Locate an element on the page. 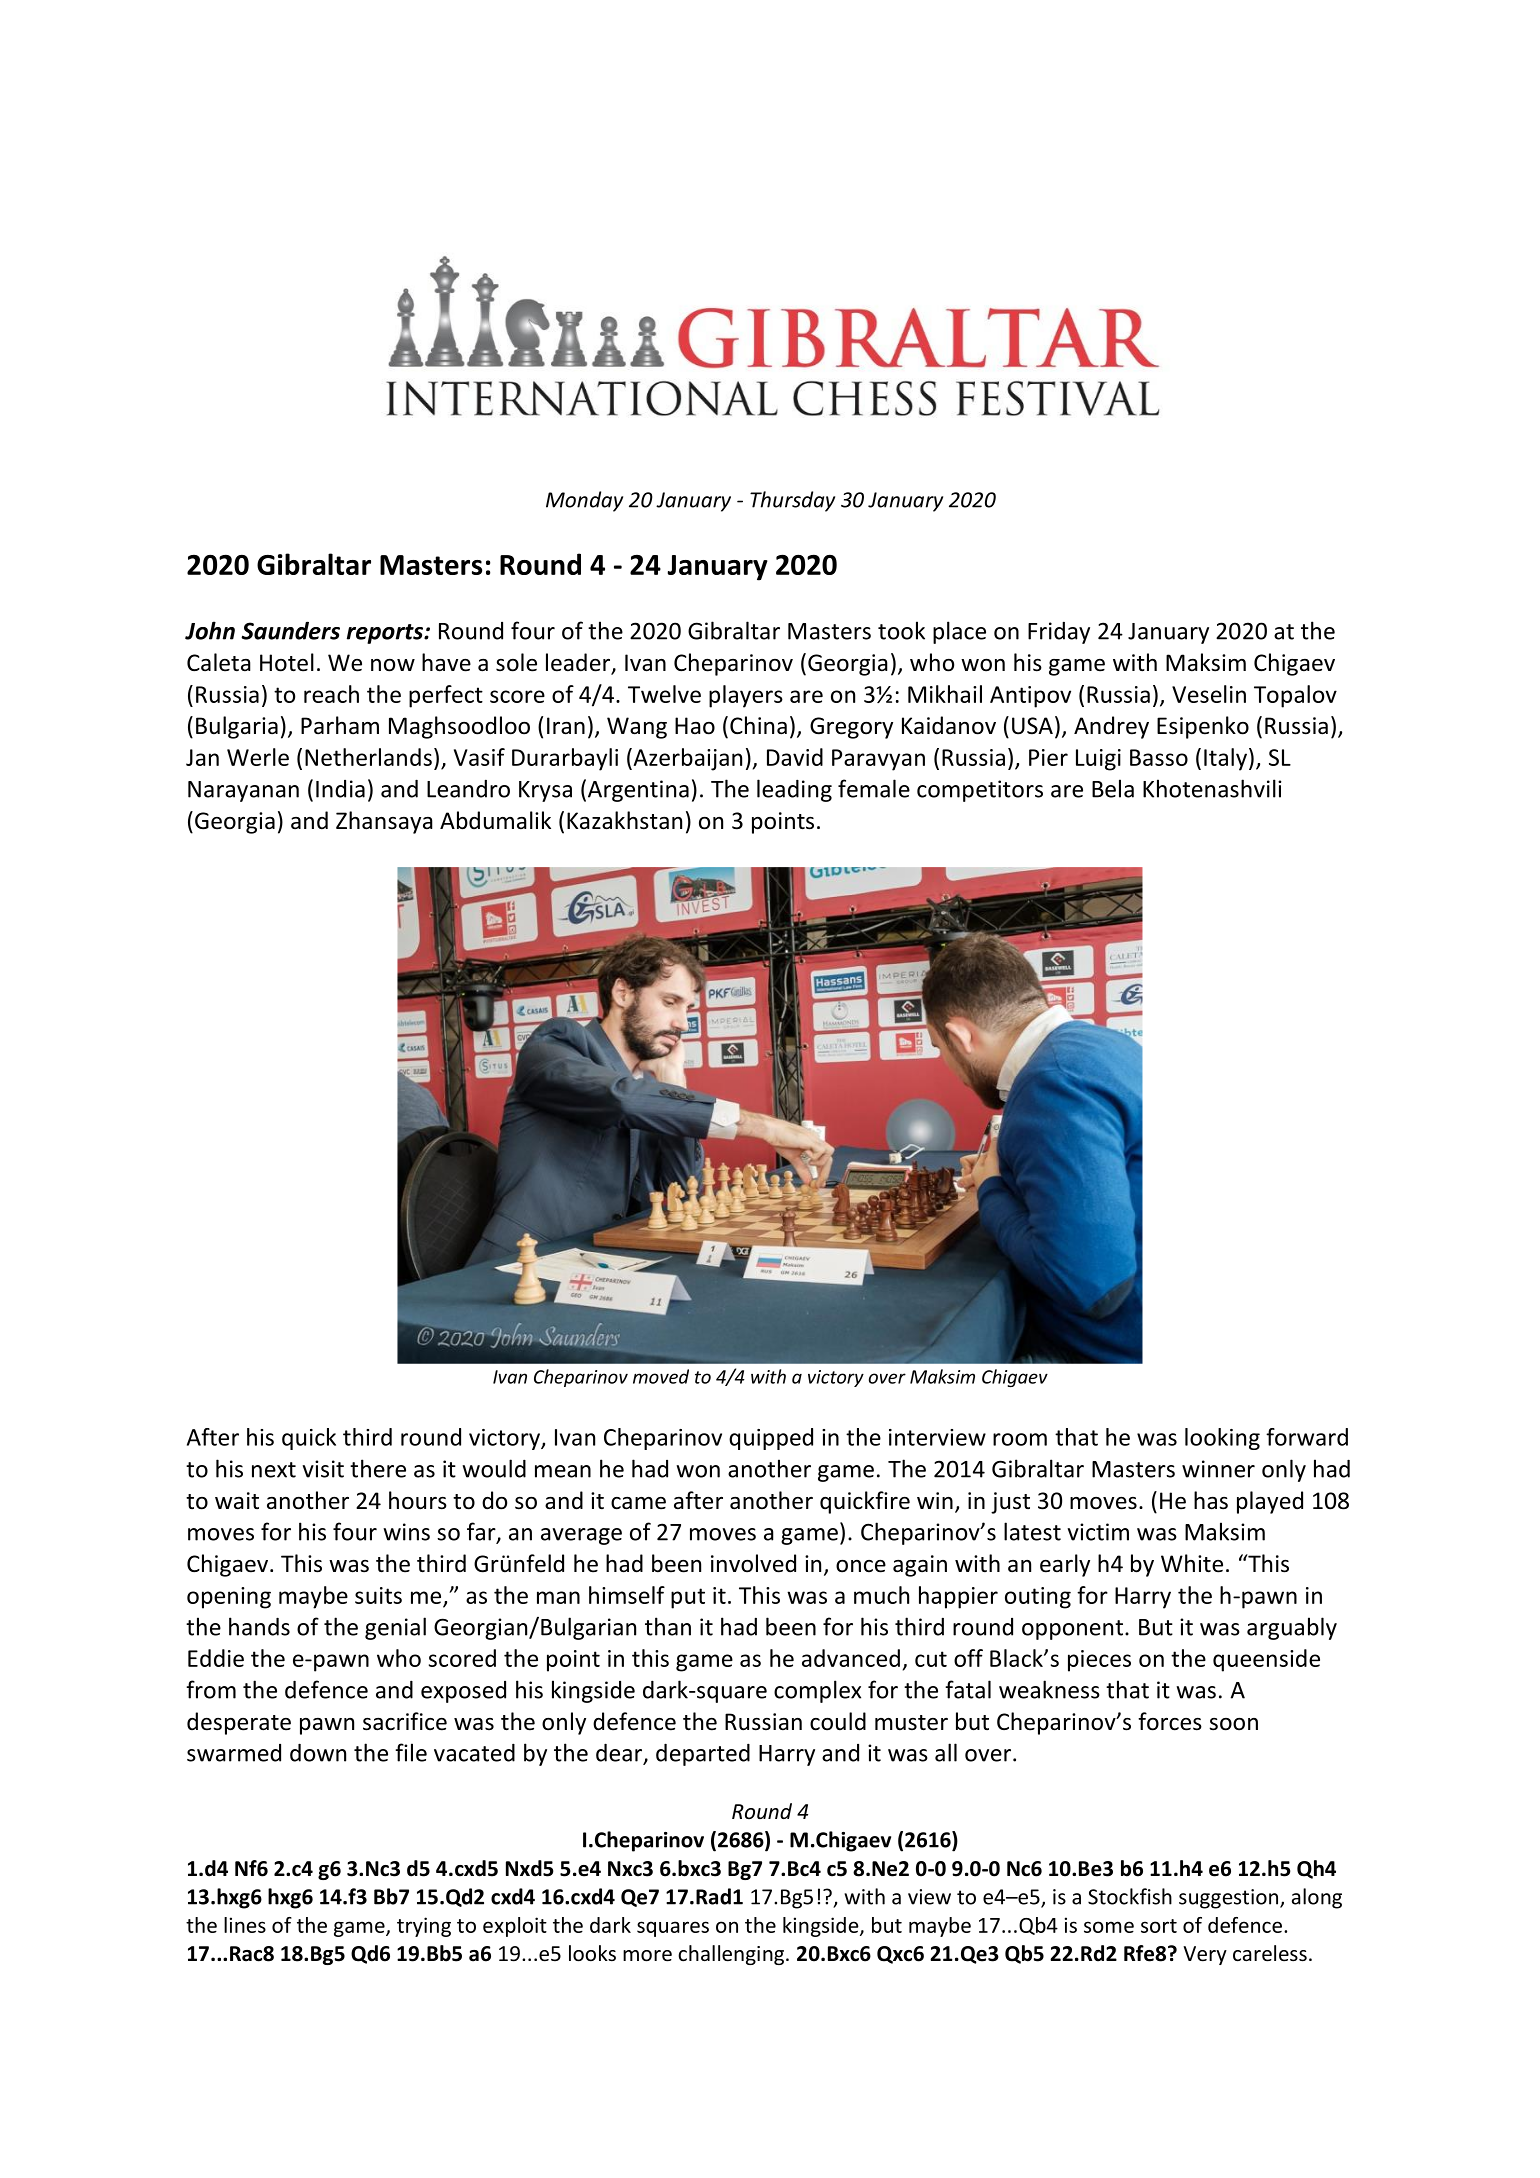 This page has height=2178, width=1540. sort is located at coordinates (1159, 1926).
